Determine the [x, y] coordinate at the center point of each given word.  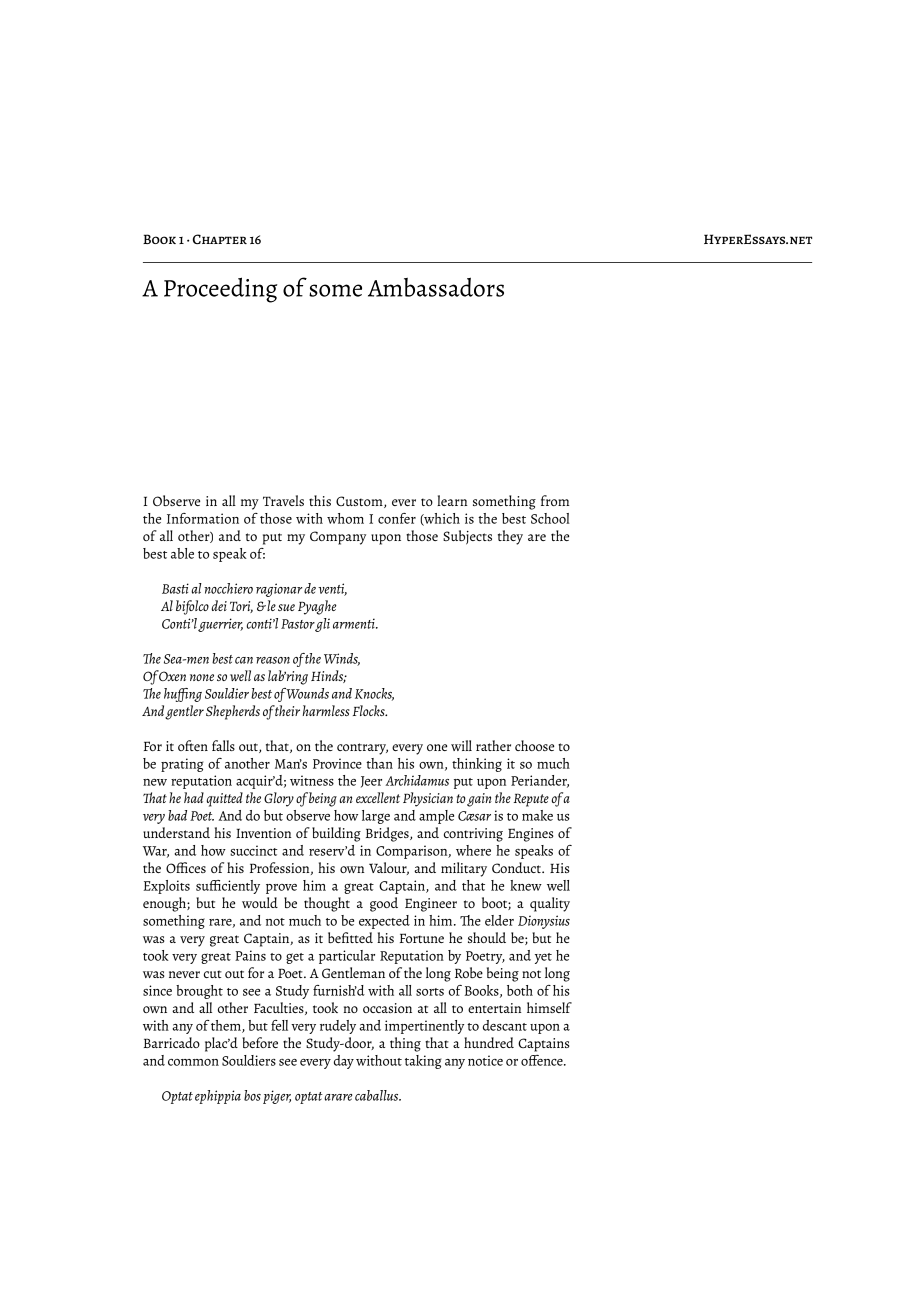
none [202, 677]
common [193, 1062]
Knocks [374, 694]
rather [493, 745]
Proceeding [220, 290]
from [555, 500]
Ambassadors [436, 287]
